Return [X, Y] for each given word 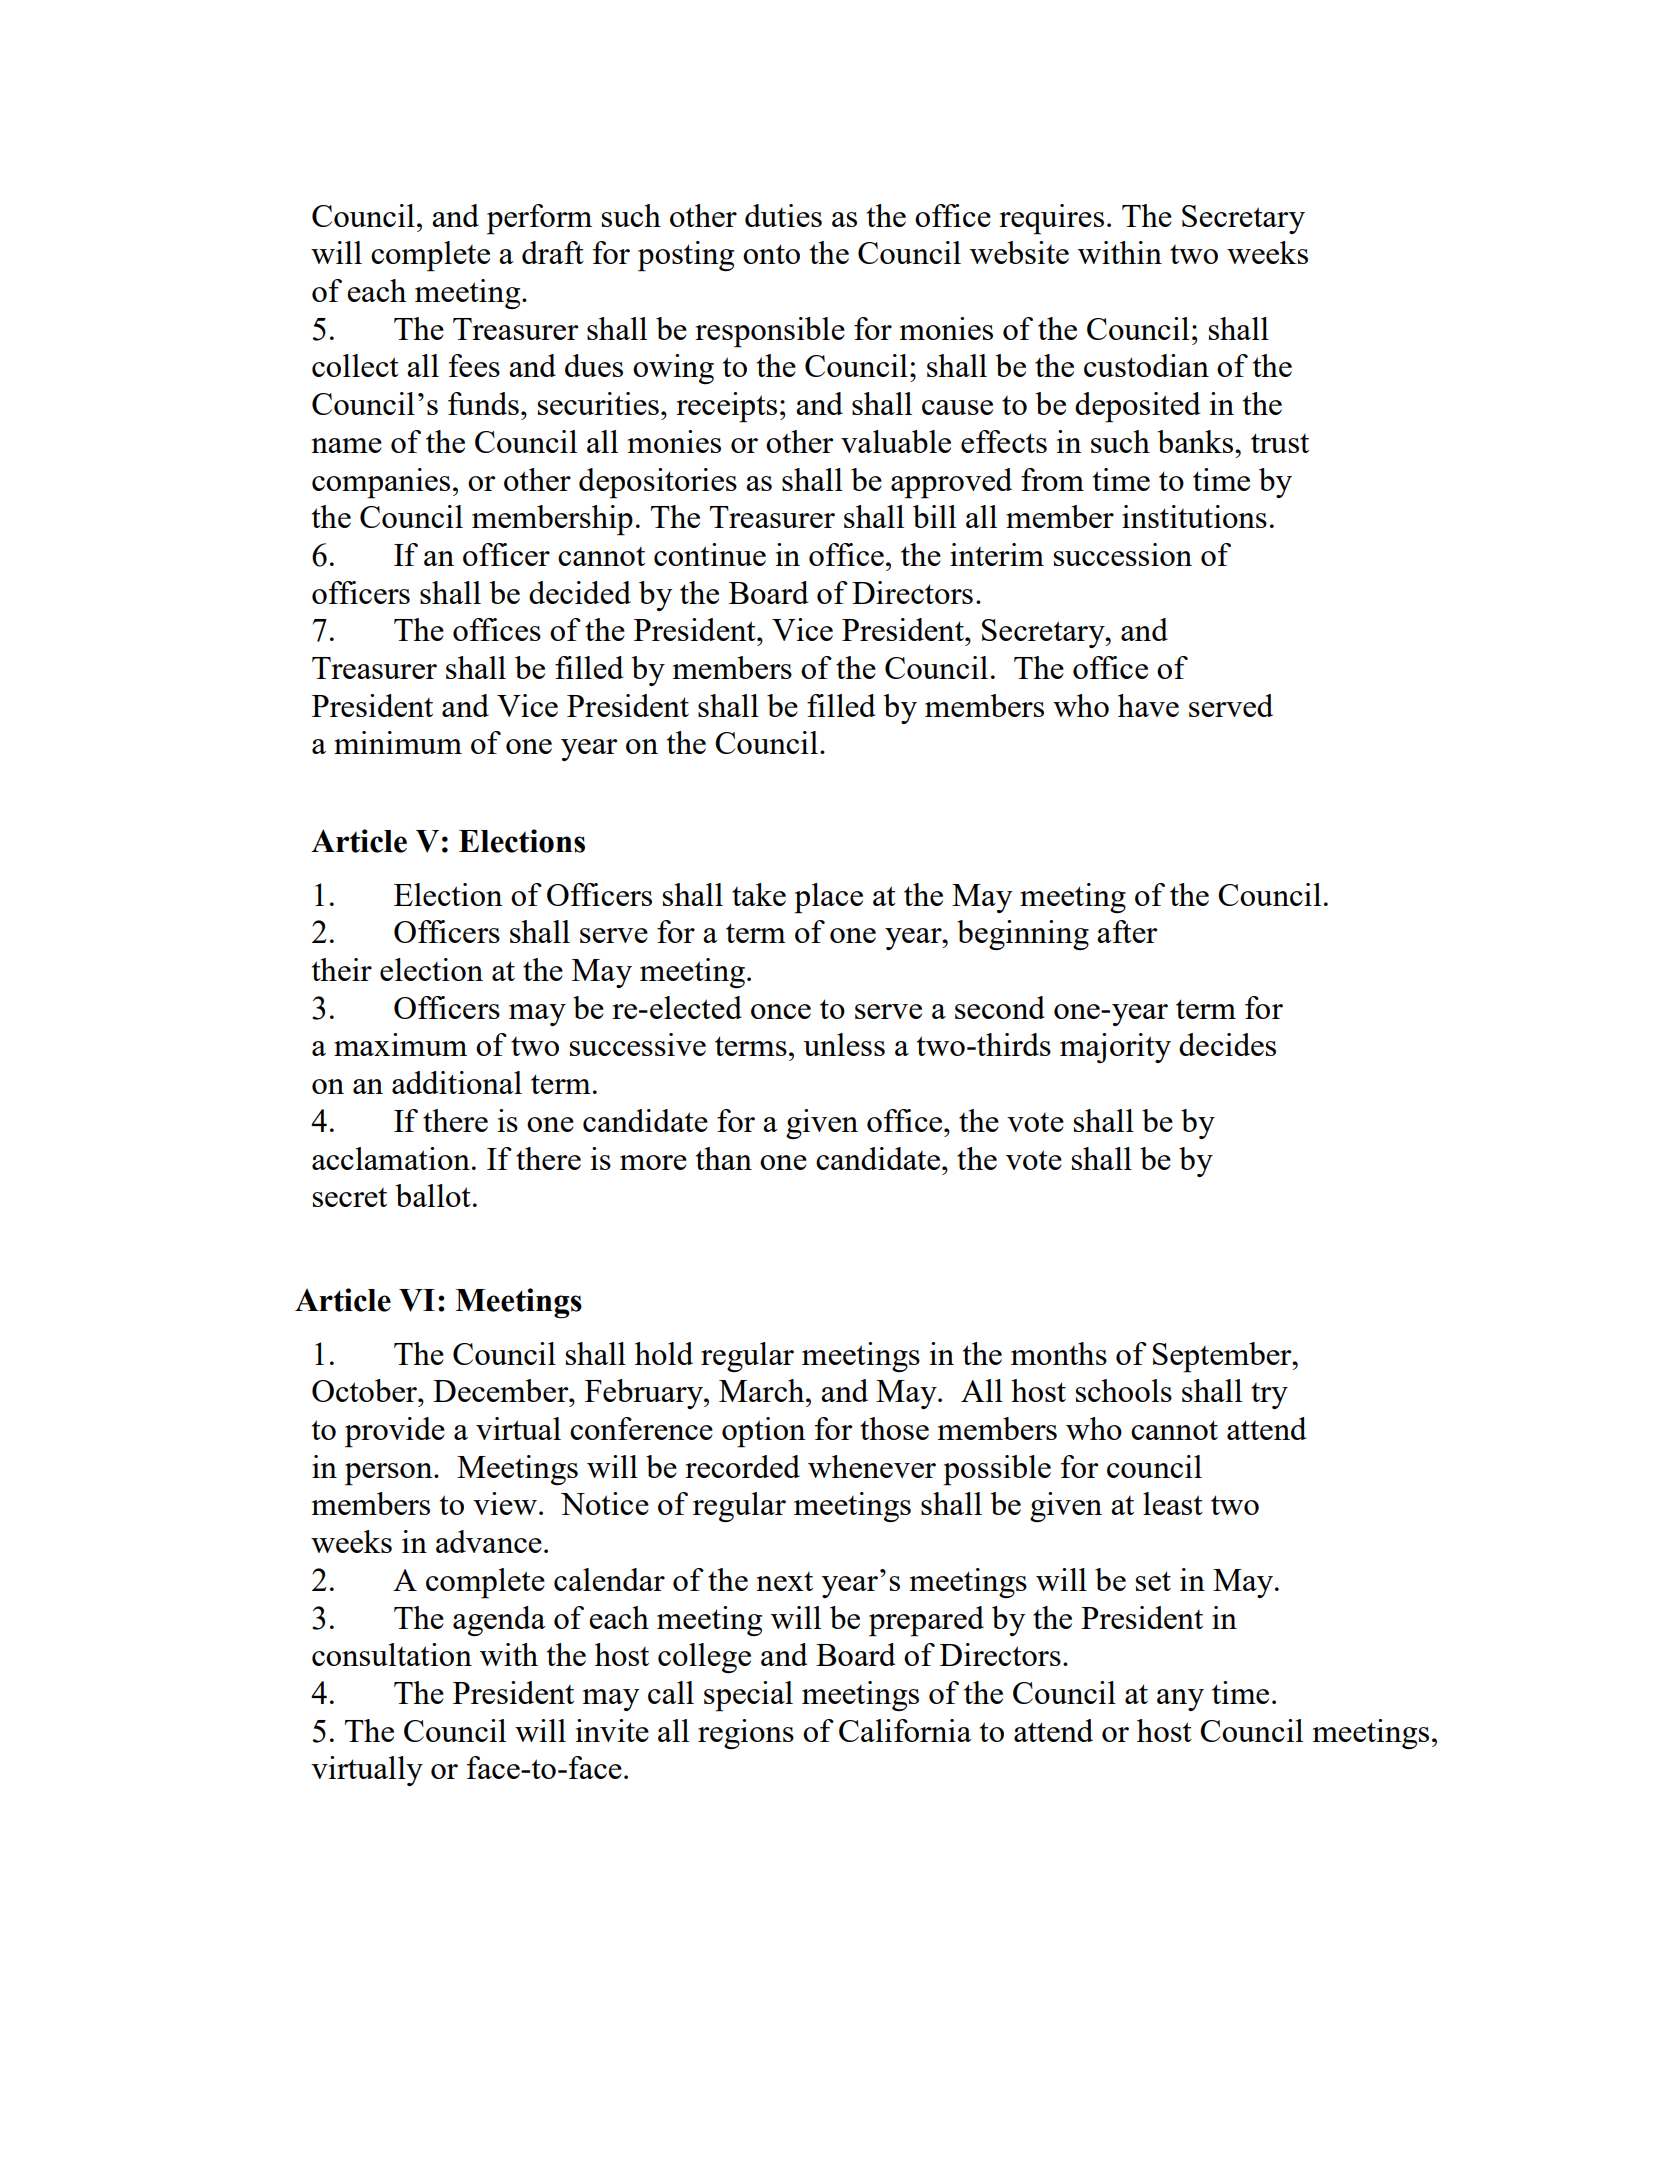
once [781, 1011]
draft [553, 252]
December [502, 1390]
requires [1051, 219]
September [1223, 1357]
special [748, 1696]
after [1127, 931]
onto [771, 254]
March [763, 1390]
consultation [392, 1654]
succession [1123, 554]
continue [710, 554]
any [1180, 1700]
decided [580, 592]
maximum [400, 1044]
